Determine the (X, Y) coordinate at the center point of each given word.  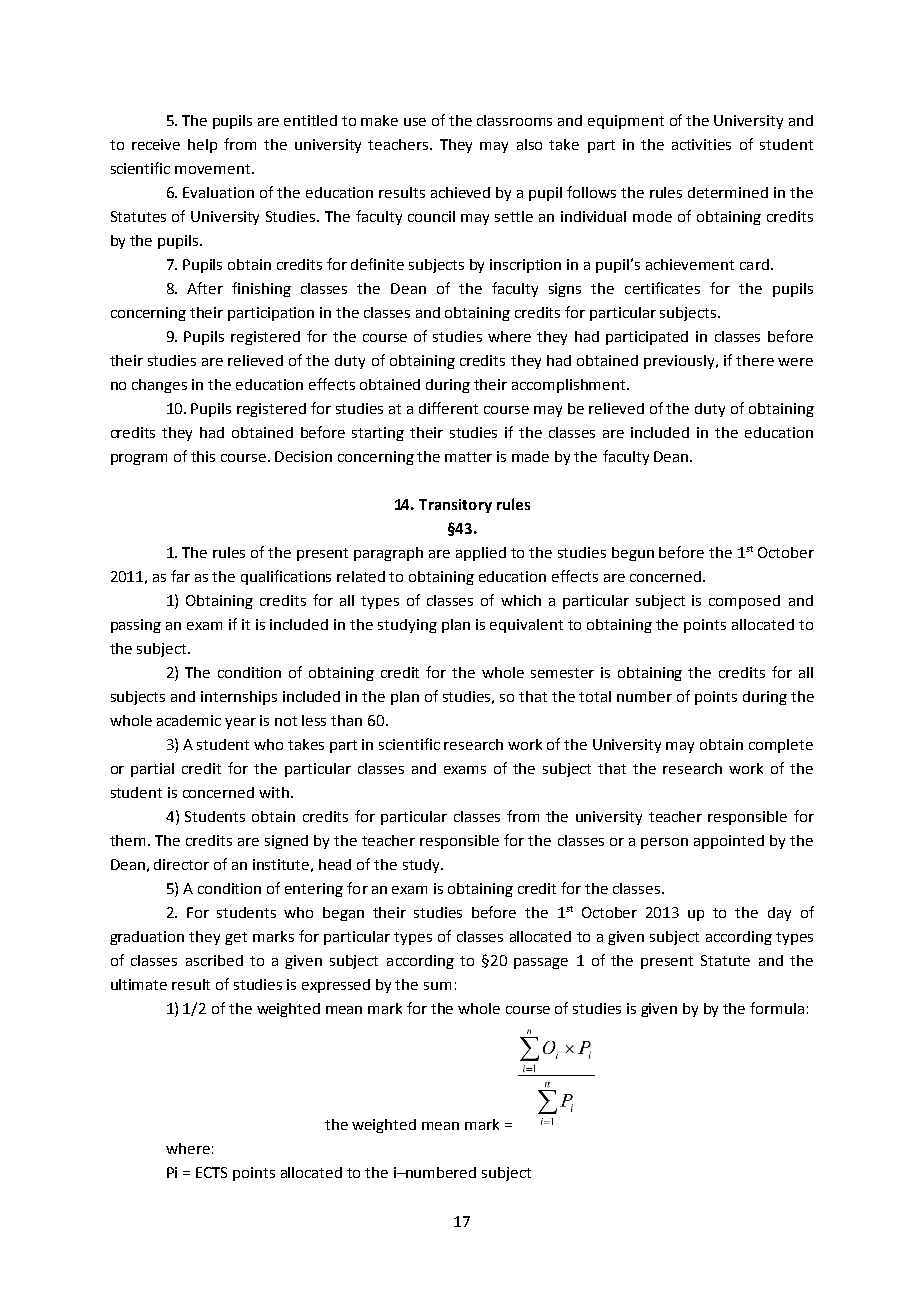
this (203, 456)
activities (701, 144)
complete (781, 746)
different (448, 408)
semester (562, 673)
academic (189, 720)
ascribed (214, 960)
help (202, 146)
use (415, 122)
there (755, 360)
